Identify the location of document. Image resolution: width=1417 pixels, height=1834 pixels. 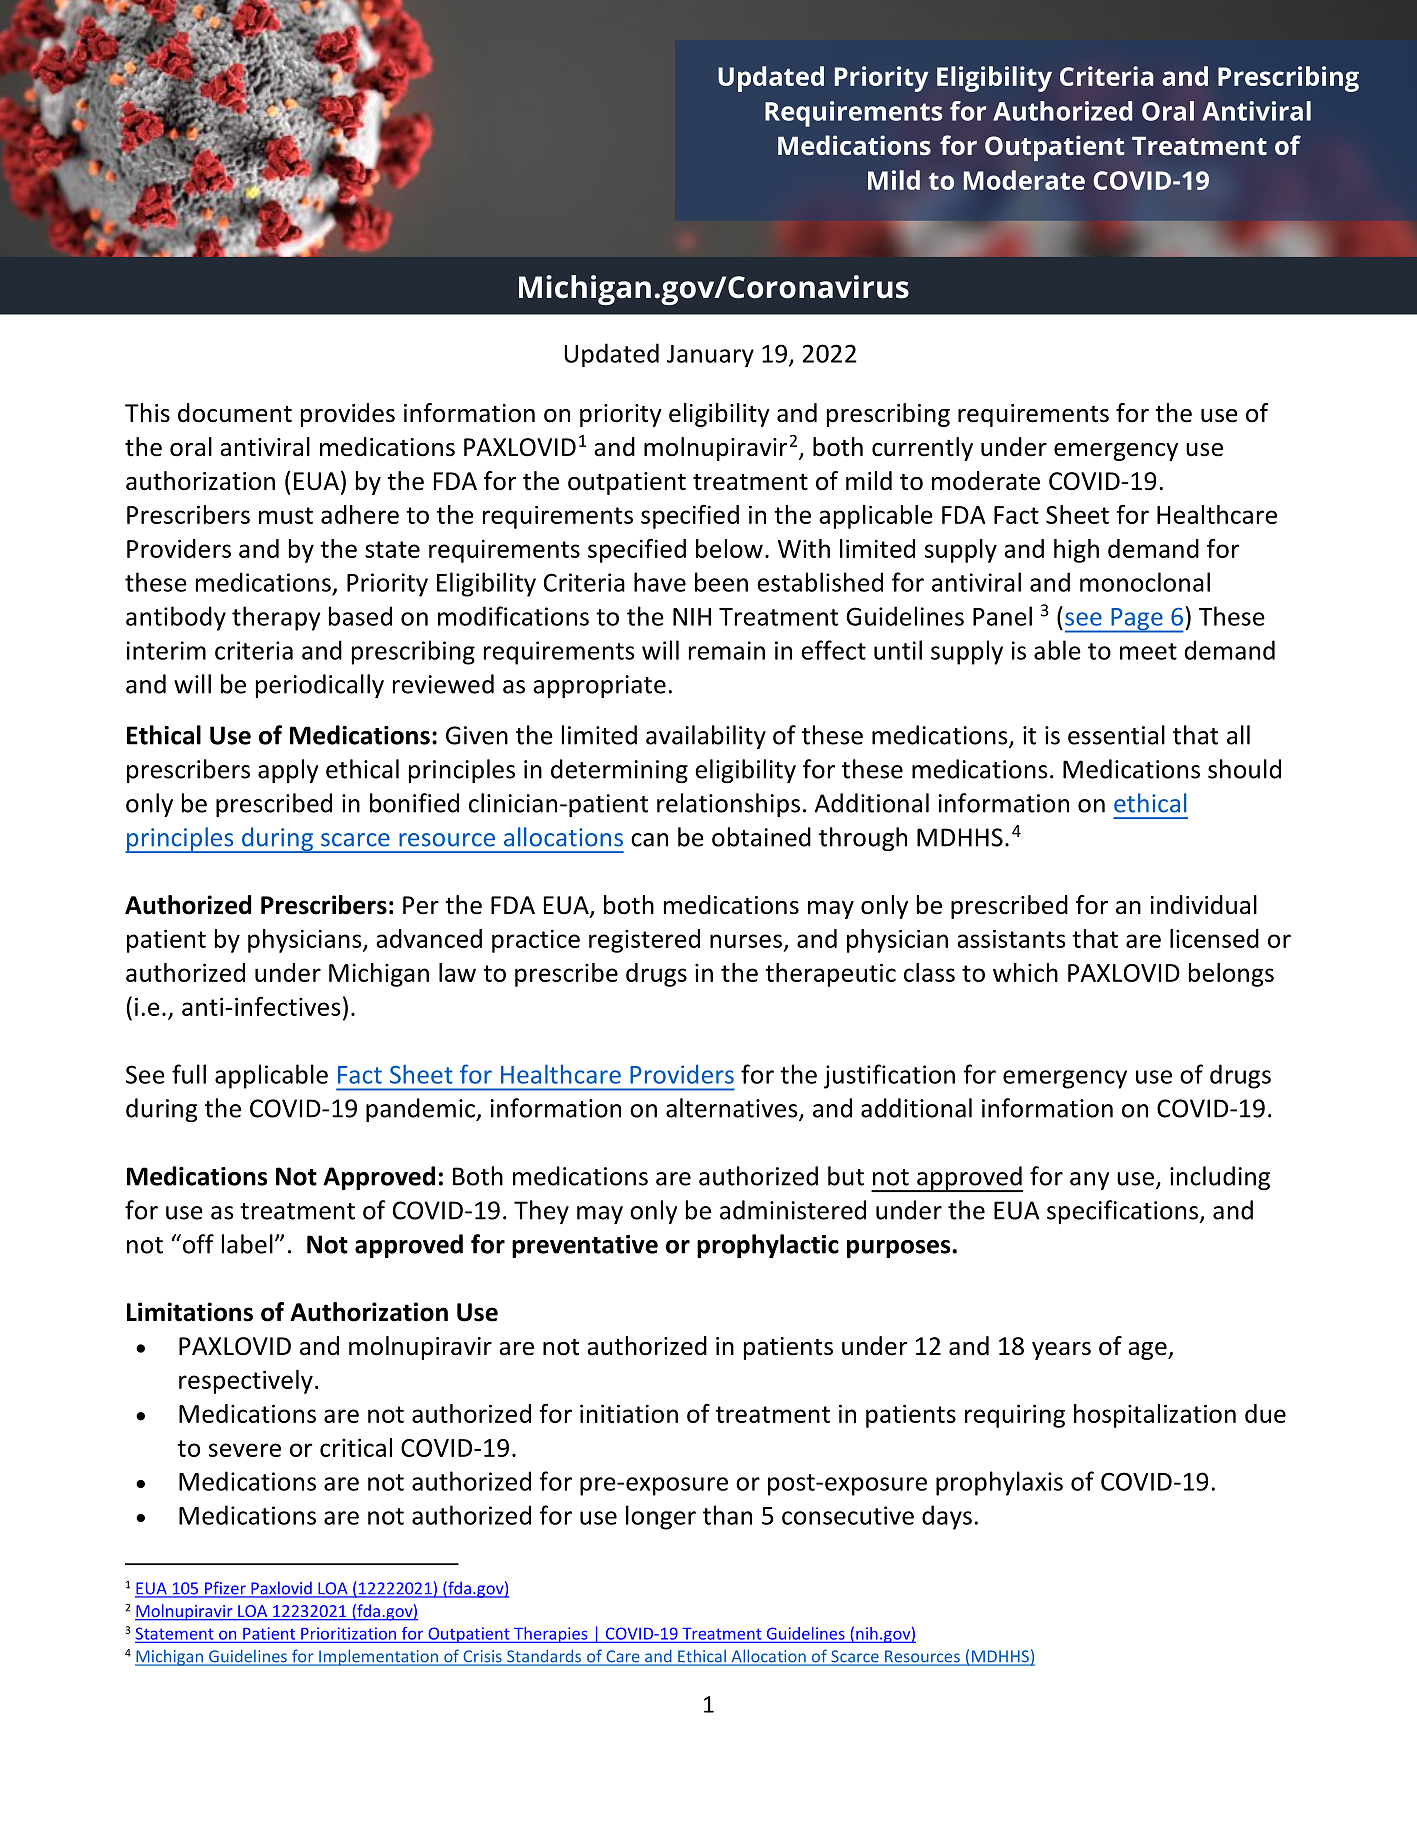
(235, 413).
